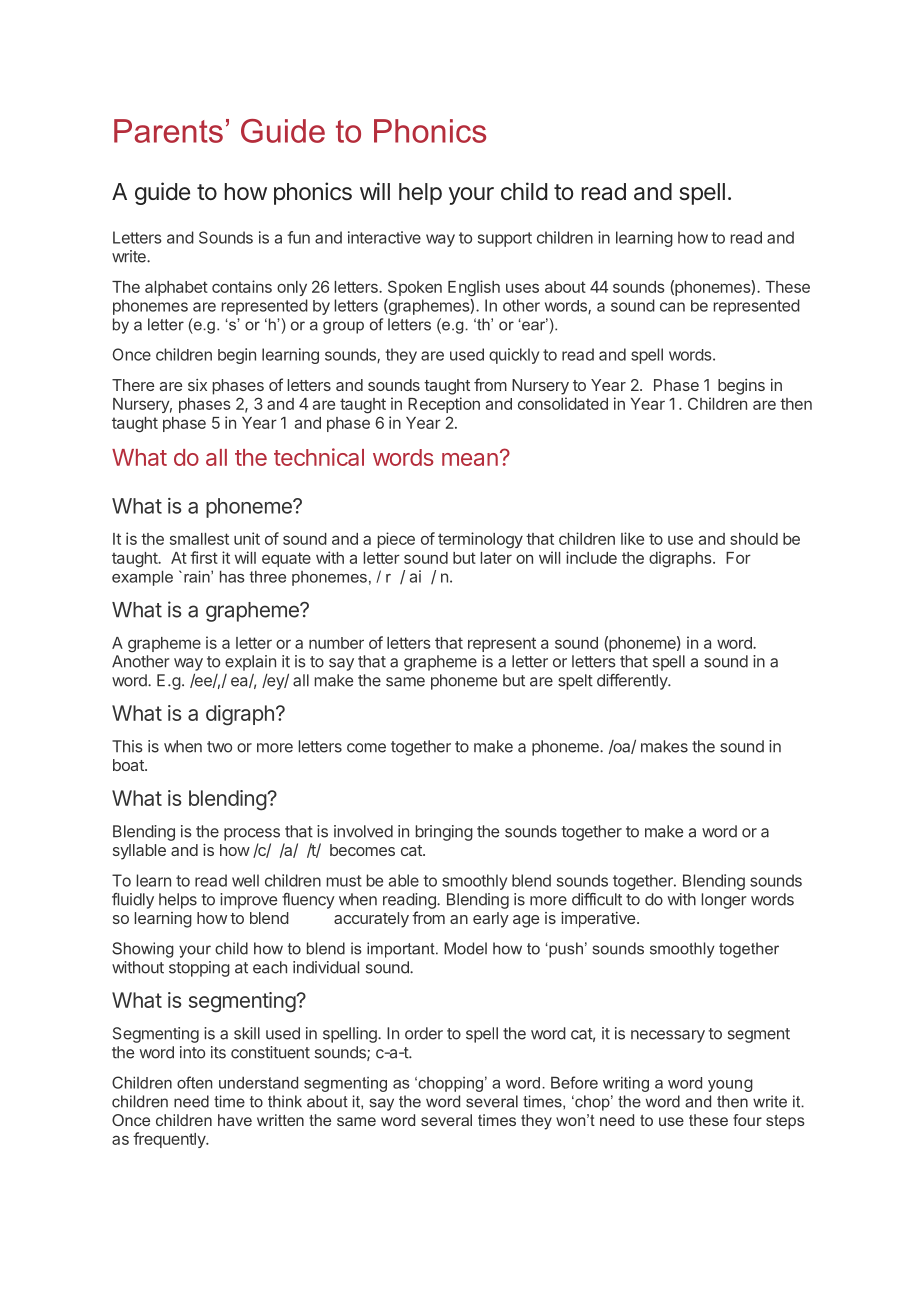  I want to click on consolidated, so click(563, 403).
